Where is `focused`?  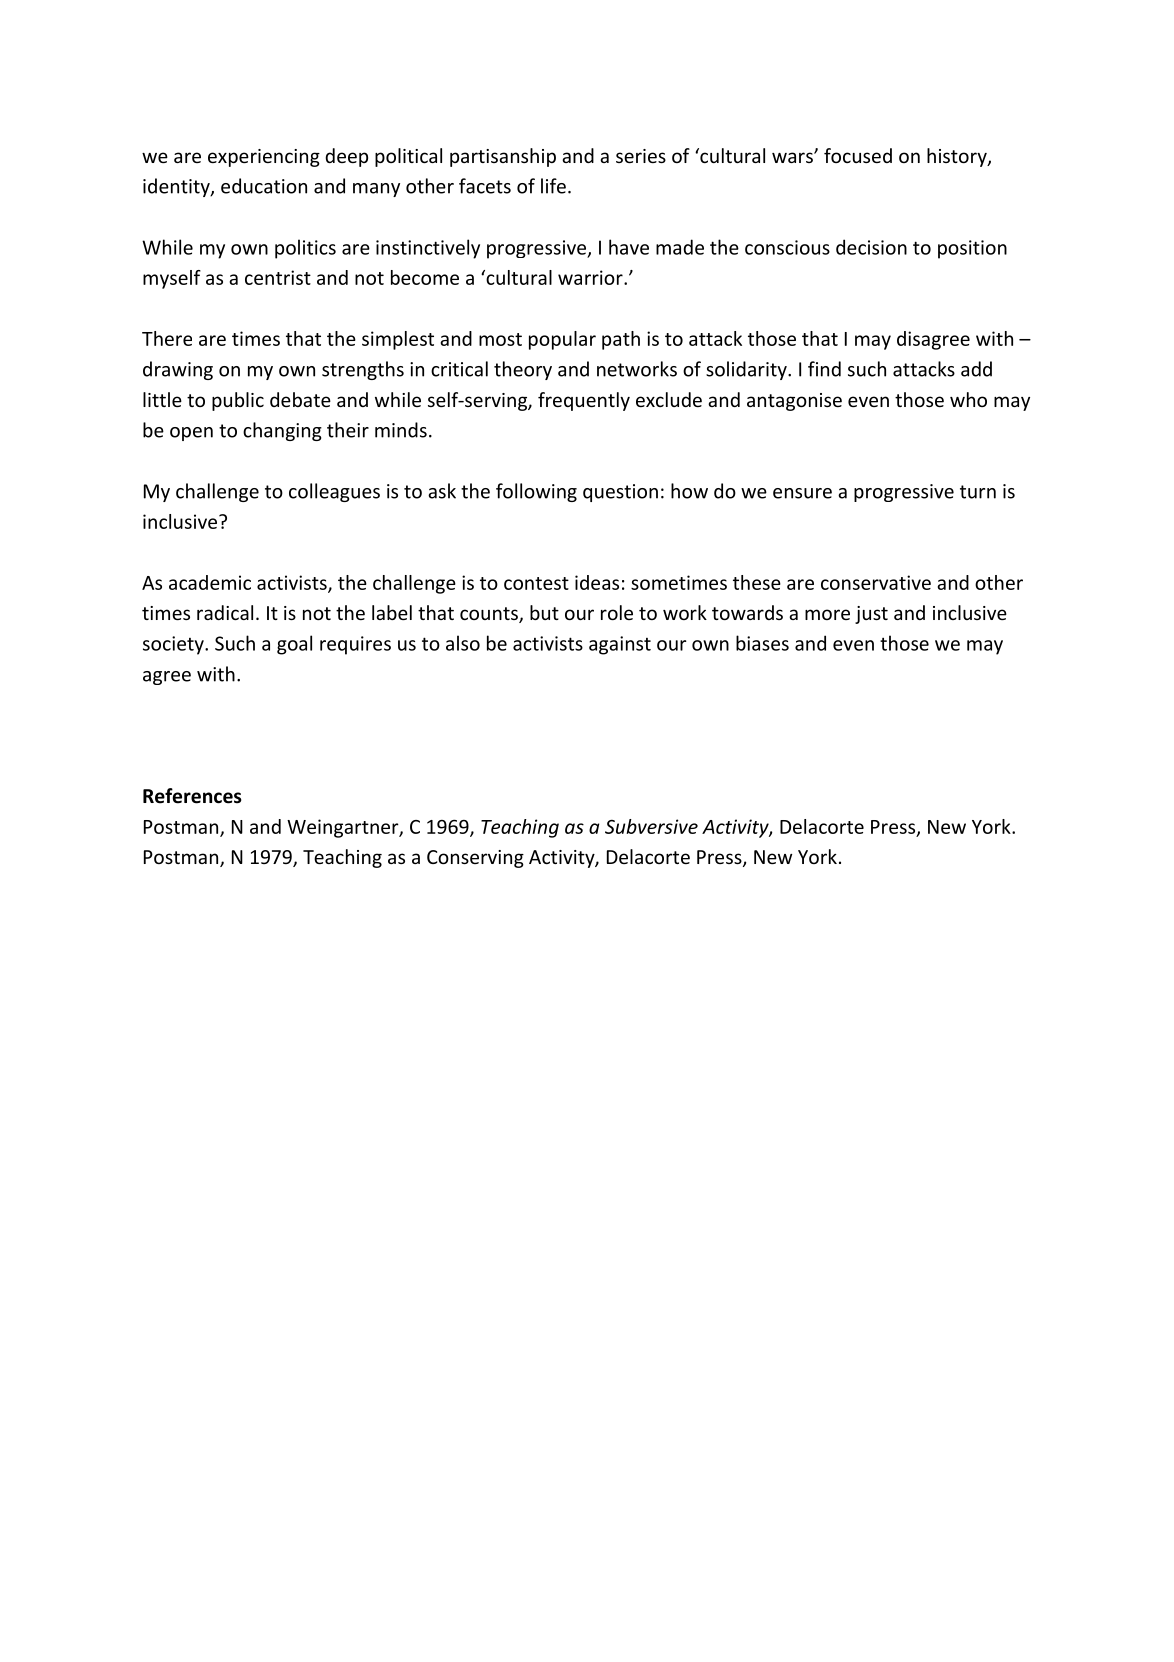 focused is located at coordinates (858, 155).
